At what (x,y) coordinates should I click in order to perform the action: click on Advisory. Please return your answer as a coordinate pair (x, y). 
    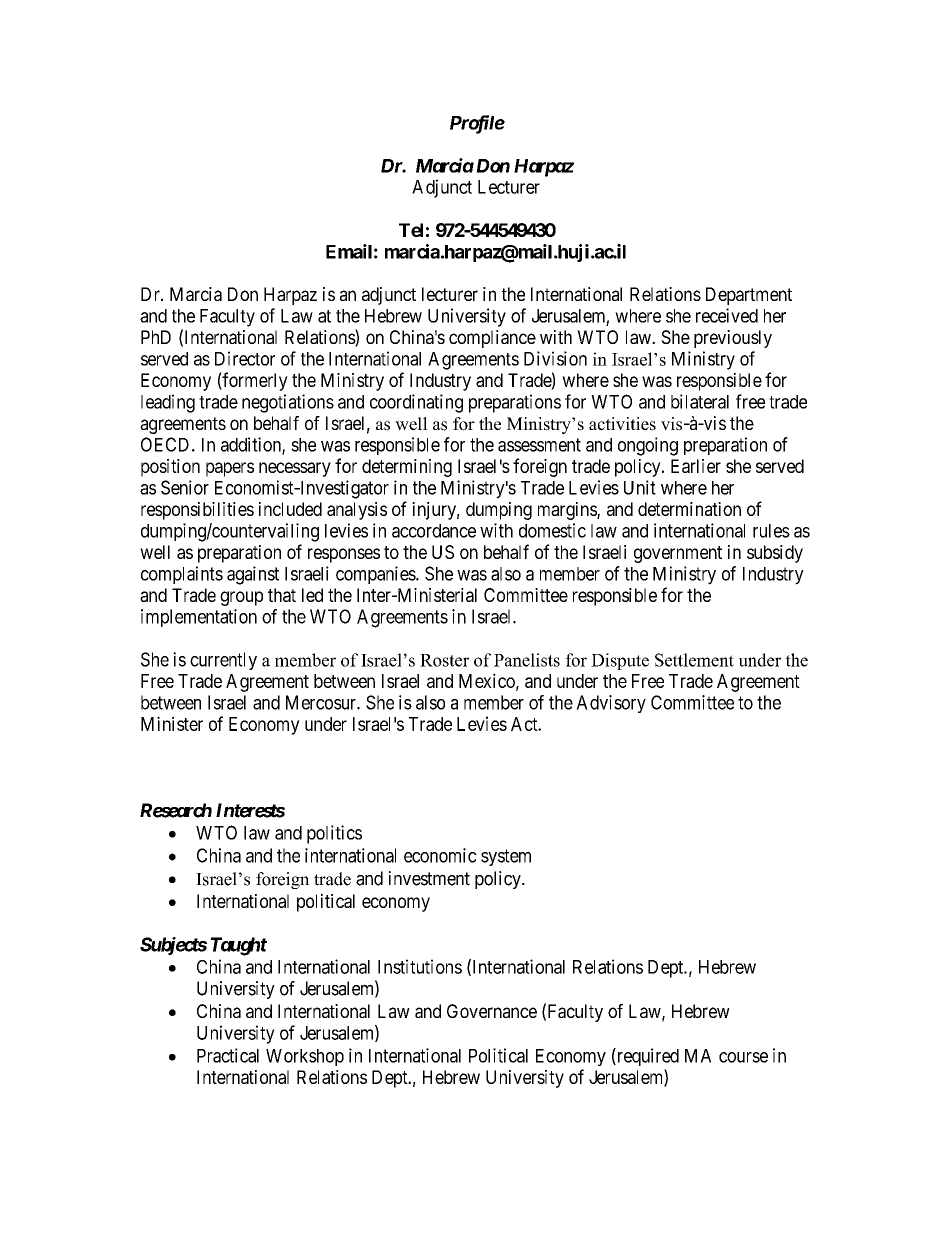
    Looking at the image, I should click on (611, 704).
